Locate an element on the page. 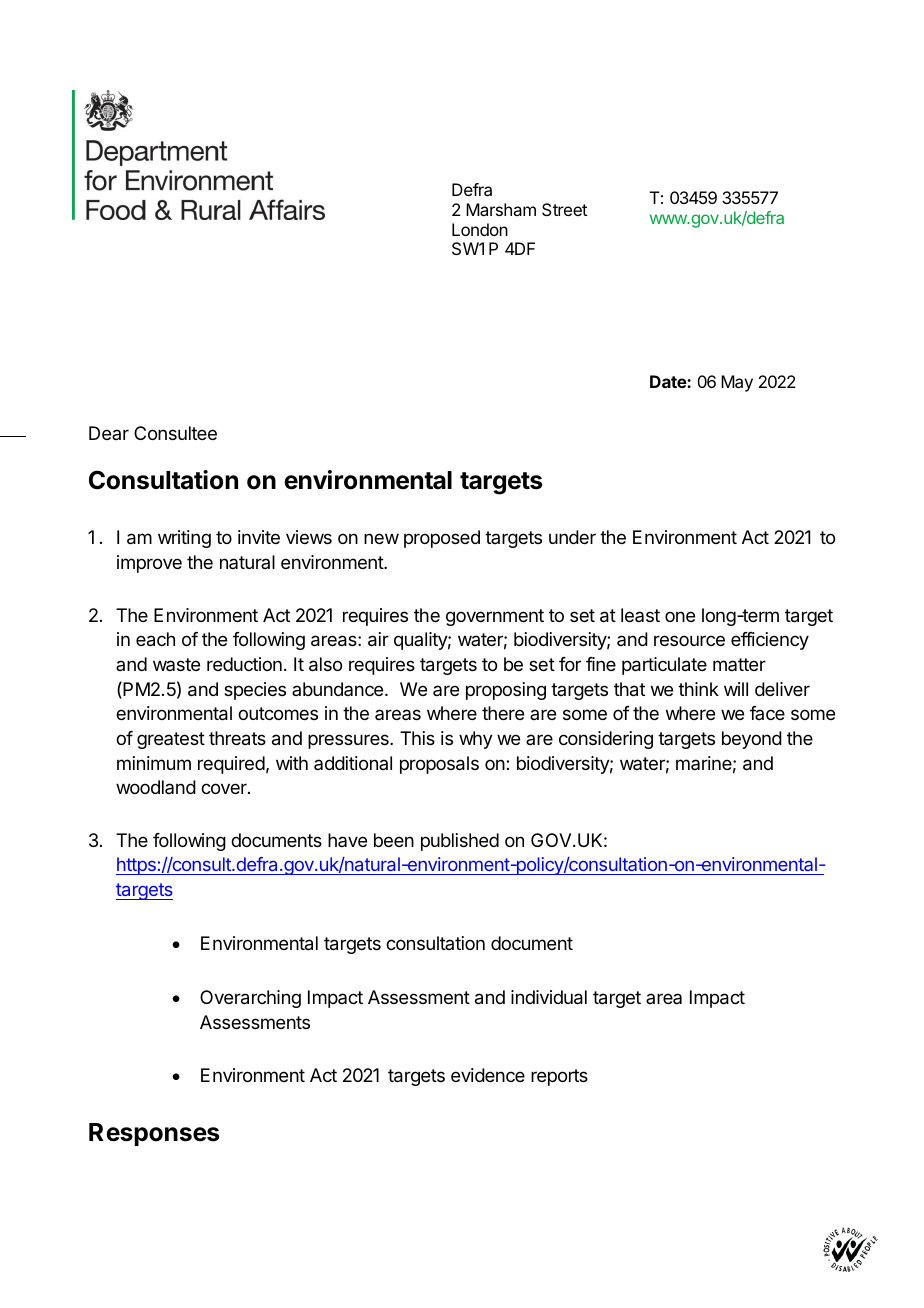 This page has height=1308, width=924. think is located at coordinates (698, 689).
